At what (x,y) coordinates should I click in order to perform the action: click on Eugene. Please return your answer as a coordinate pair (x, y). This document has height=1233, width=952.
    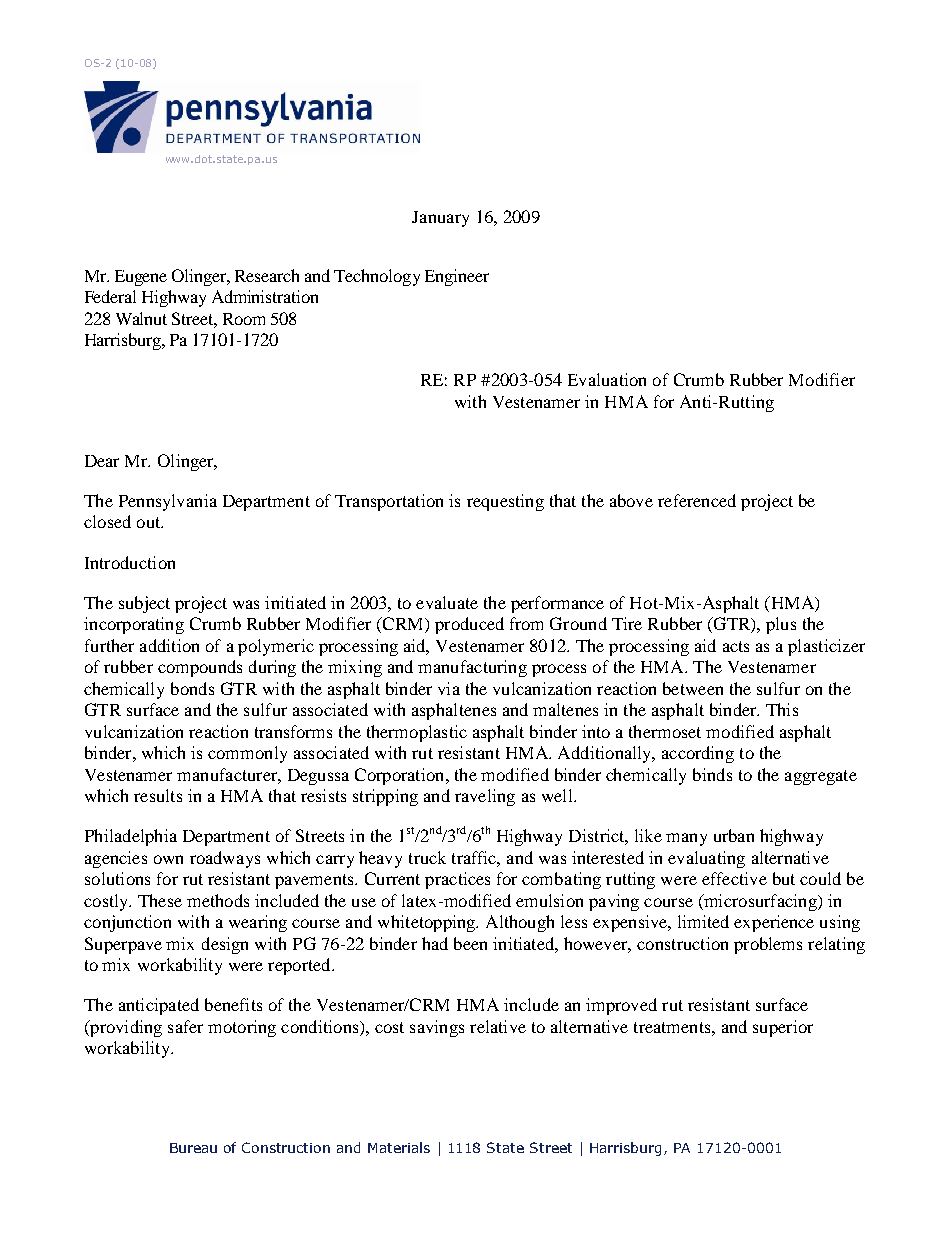
    Looking at the image, I should click on (141, 278).
